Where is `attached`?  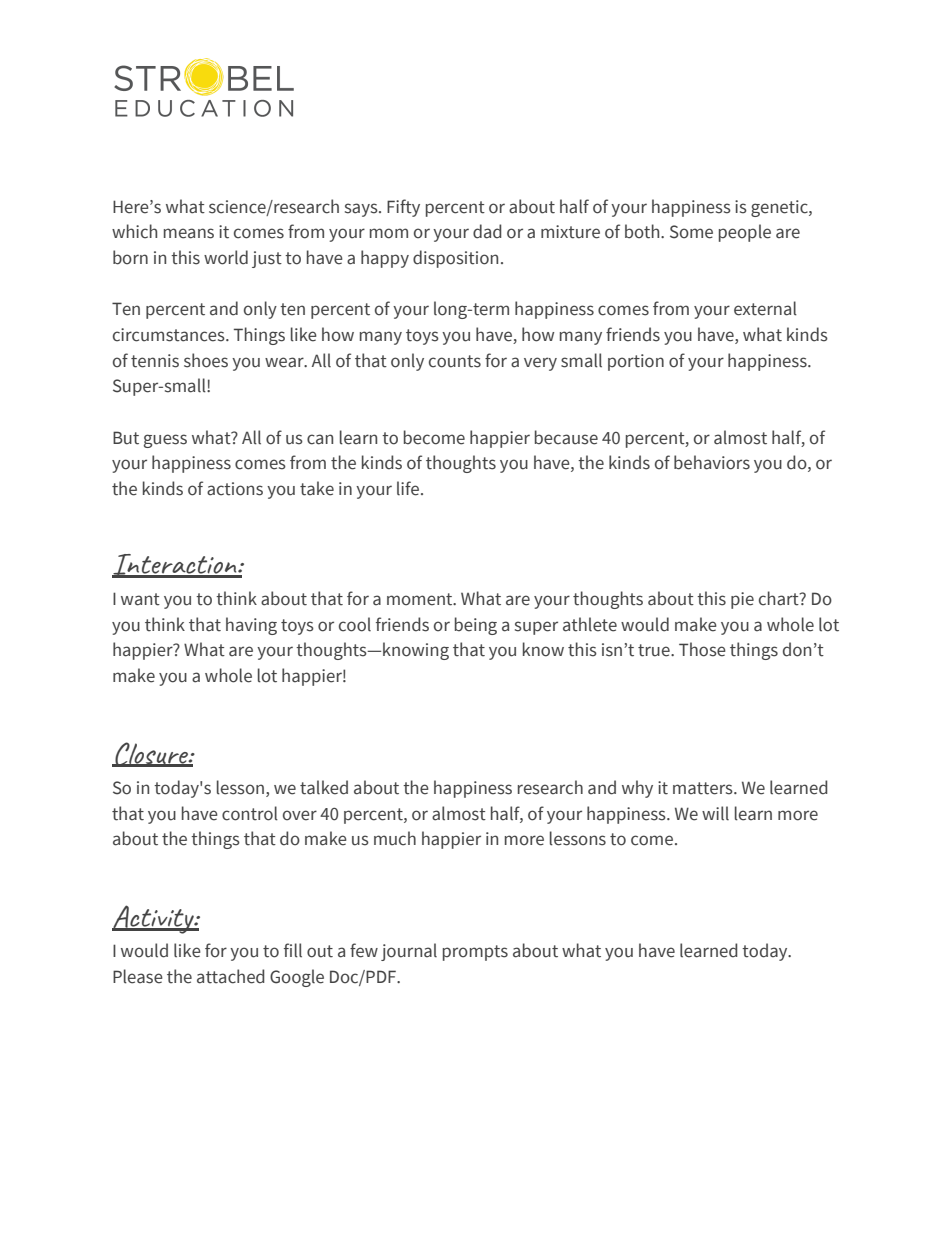
attached is located at coordinates (231, 976).
